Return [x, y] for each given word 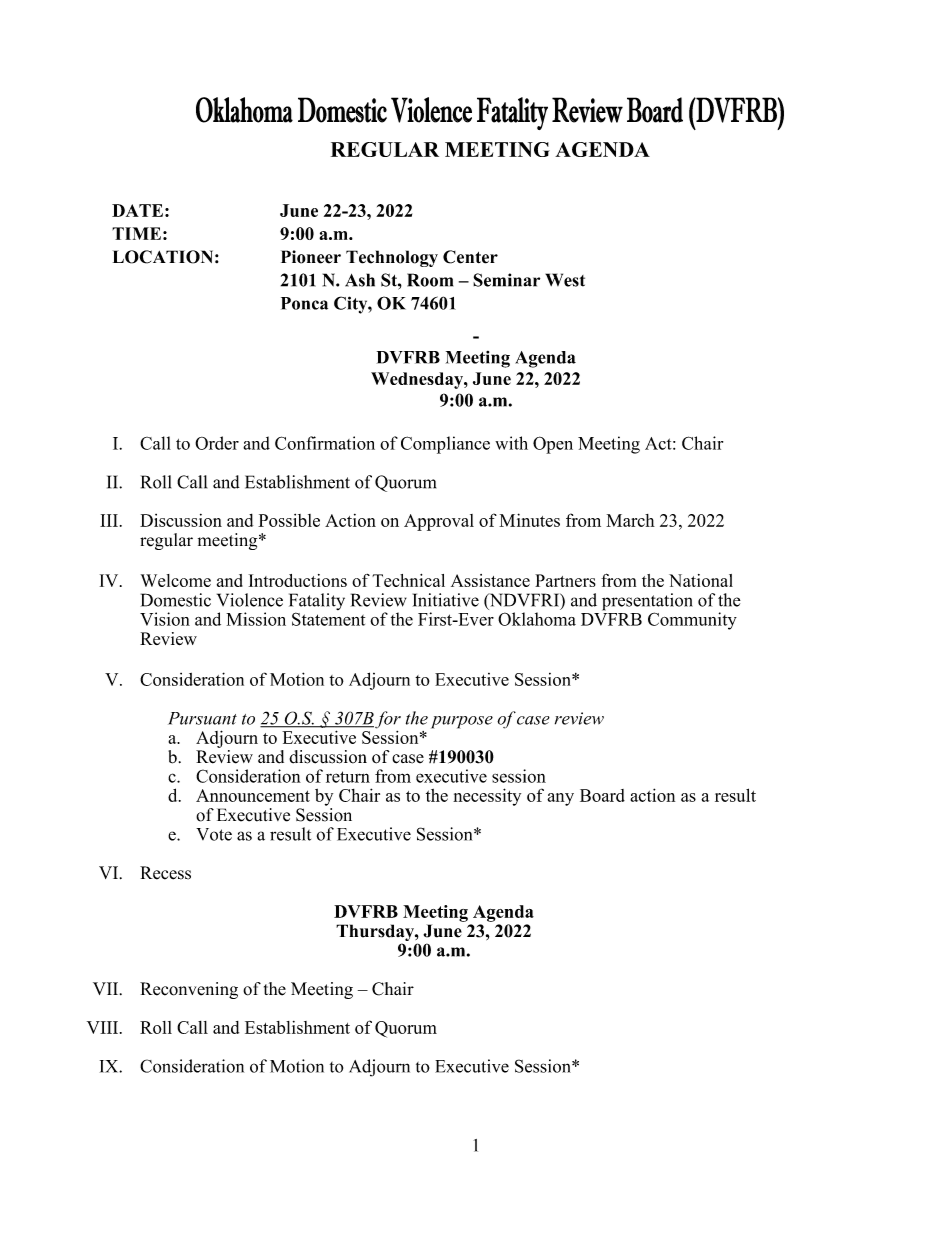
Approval [439, 522]
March [630, 520]
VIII [104, 1027]
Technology [392, 258]
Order [217, 443]
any [560, 799]
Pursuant [202, 718]
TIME [136, 233]
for [388, 720]
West [565, 280]
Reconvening [189, 990]
